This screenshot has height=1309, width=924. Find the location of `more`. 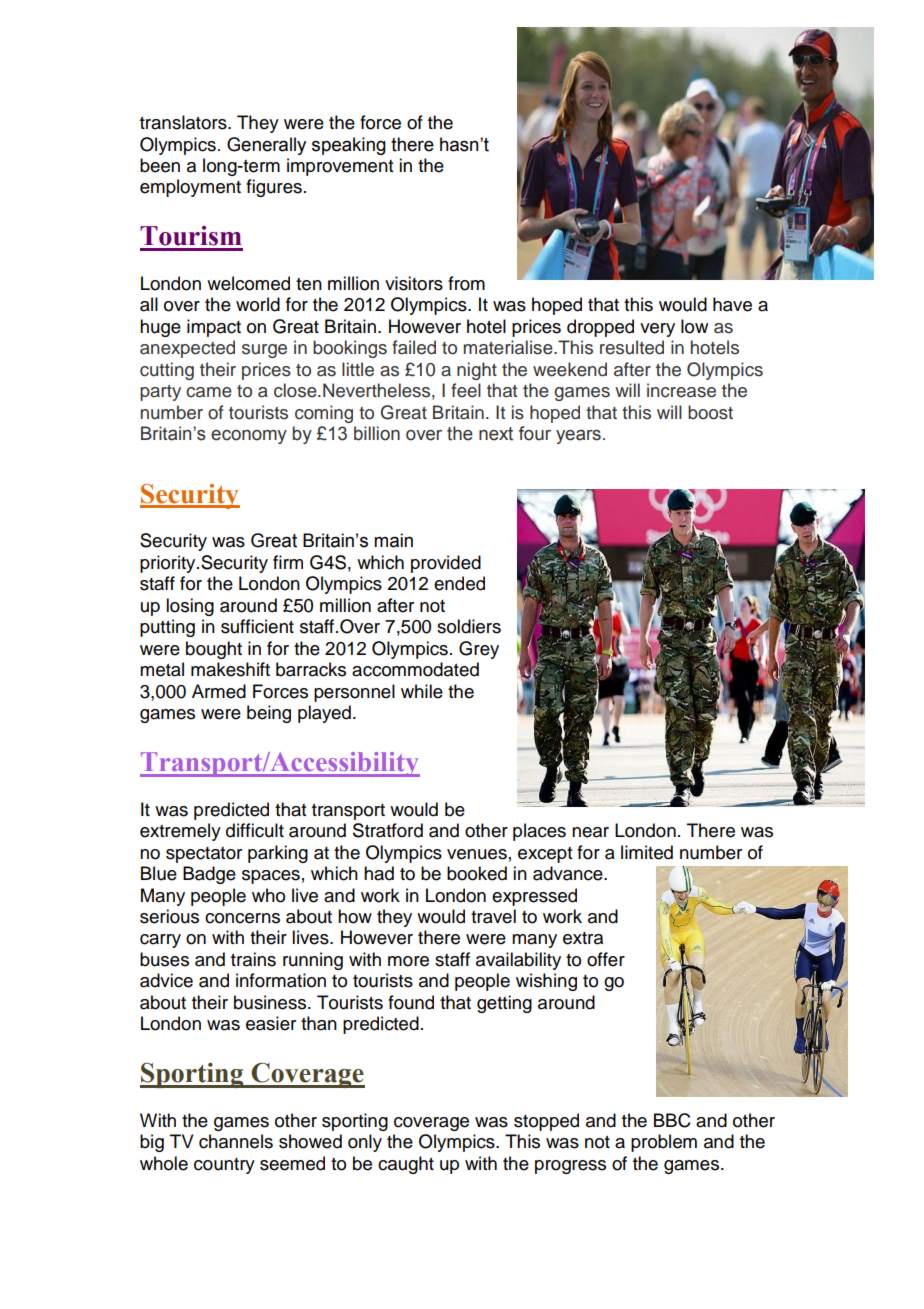

more is located at coordinates (408, 961).
